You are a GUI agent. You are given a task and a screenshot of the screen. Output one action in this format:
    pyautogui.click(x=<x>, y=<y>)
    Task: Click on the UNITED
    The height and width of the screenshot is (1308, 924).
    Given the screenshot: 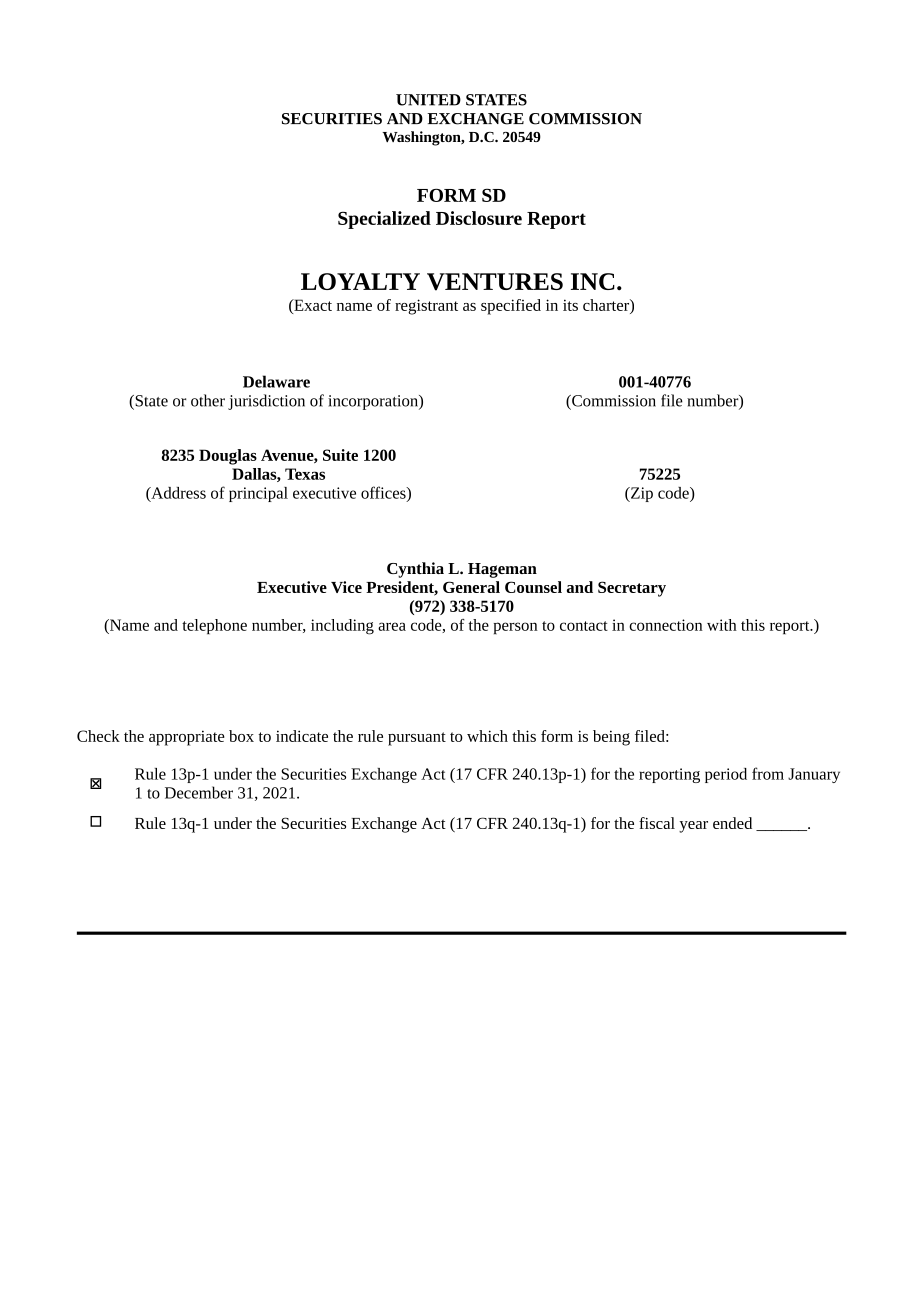 What is the action you would take?
    pyautogui.click(x=428, y=100)
